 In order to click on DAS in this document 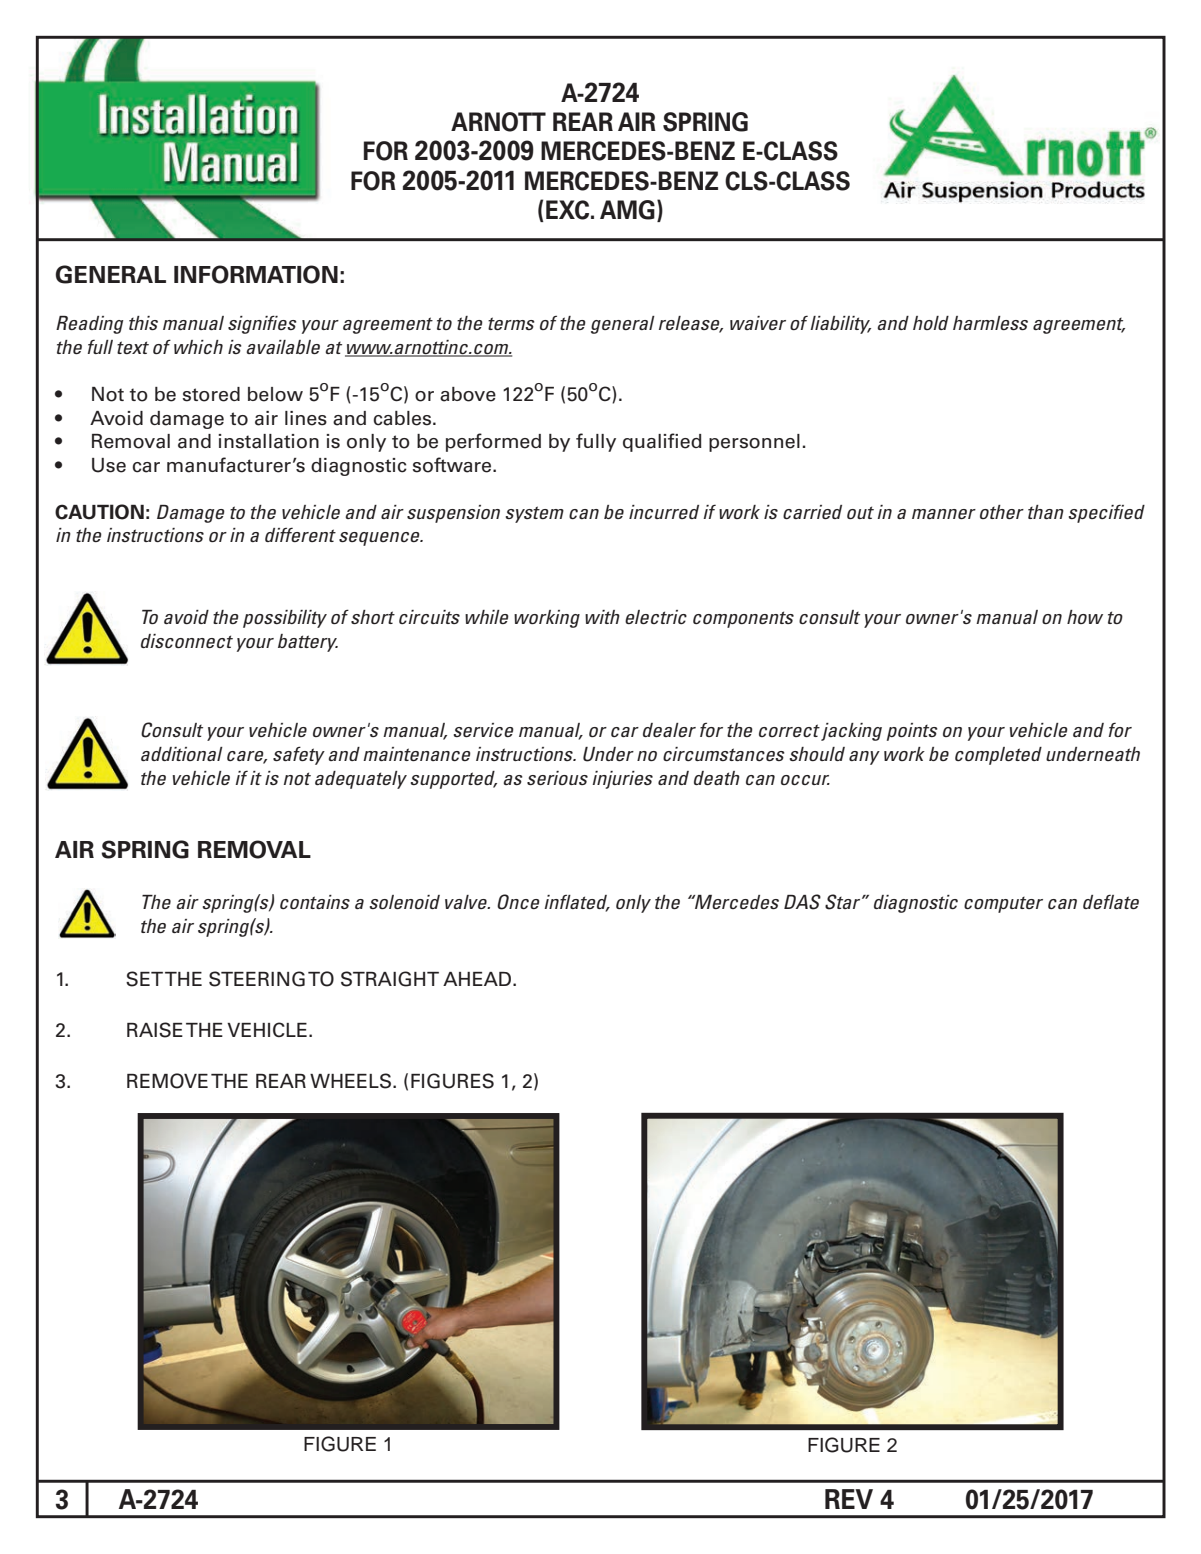, I will do `click(802, 902)`.
